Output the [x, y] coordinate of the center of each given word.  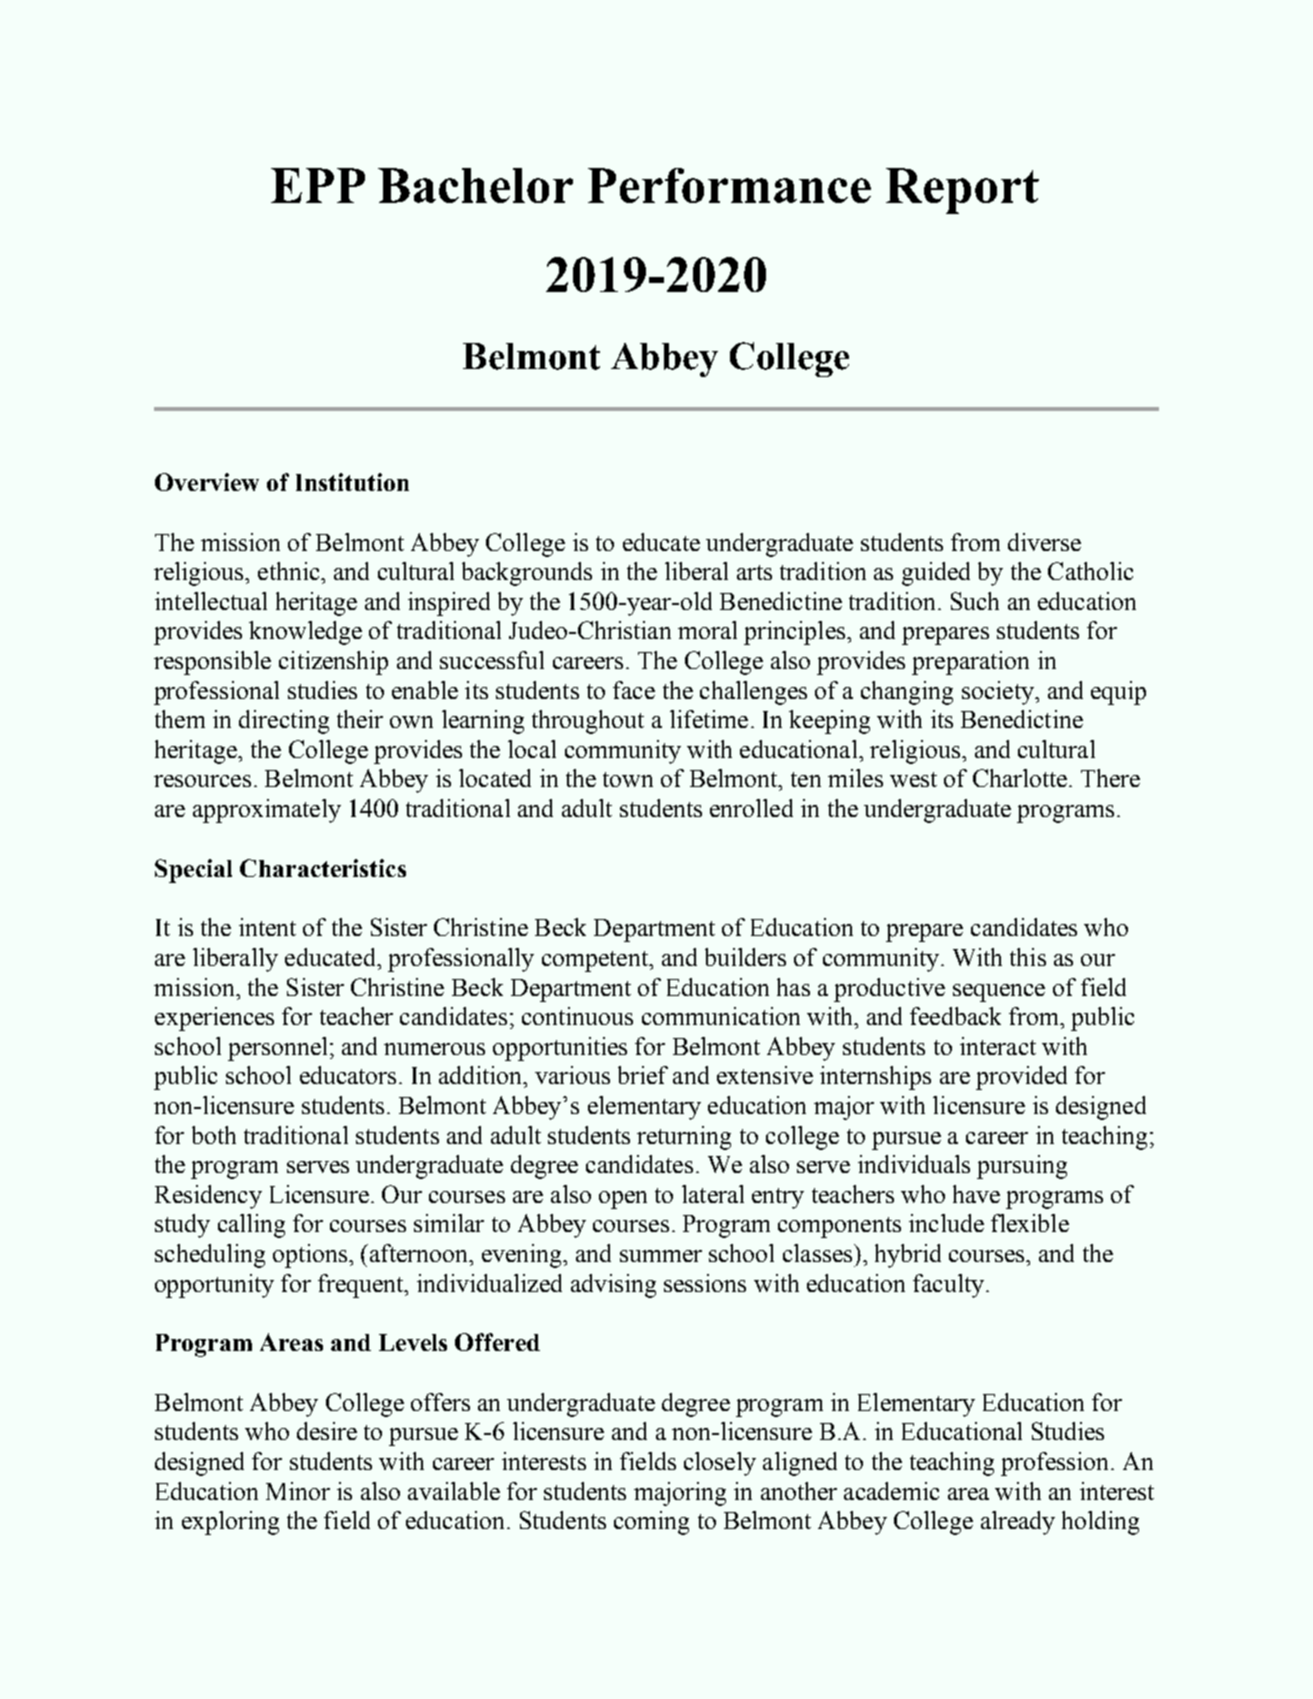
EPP [318, 185]
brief [643, 1075]
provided [1021, 1078]
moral [707, 630]
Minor [298, 1491]
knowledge [305, 633]
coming [651, 1523]
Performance [729, 185]
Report [962, 191]
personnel [277, 1049]
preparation [970, 663]
